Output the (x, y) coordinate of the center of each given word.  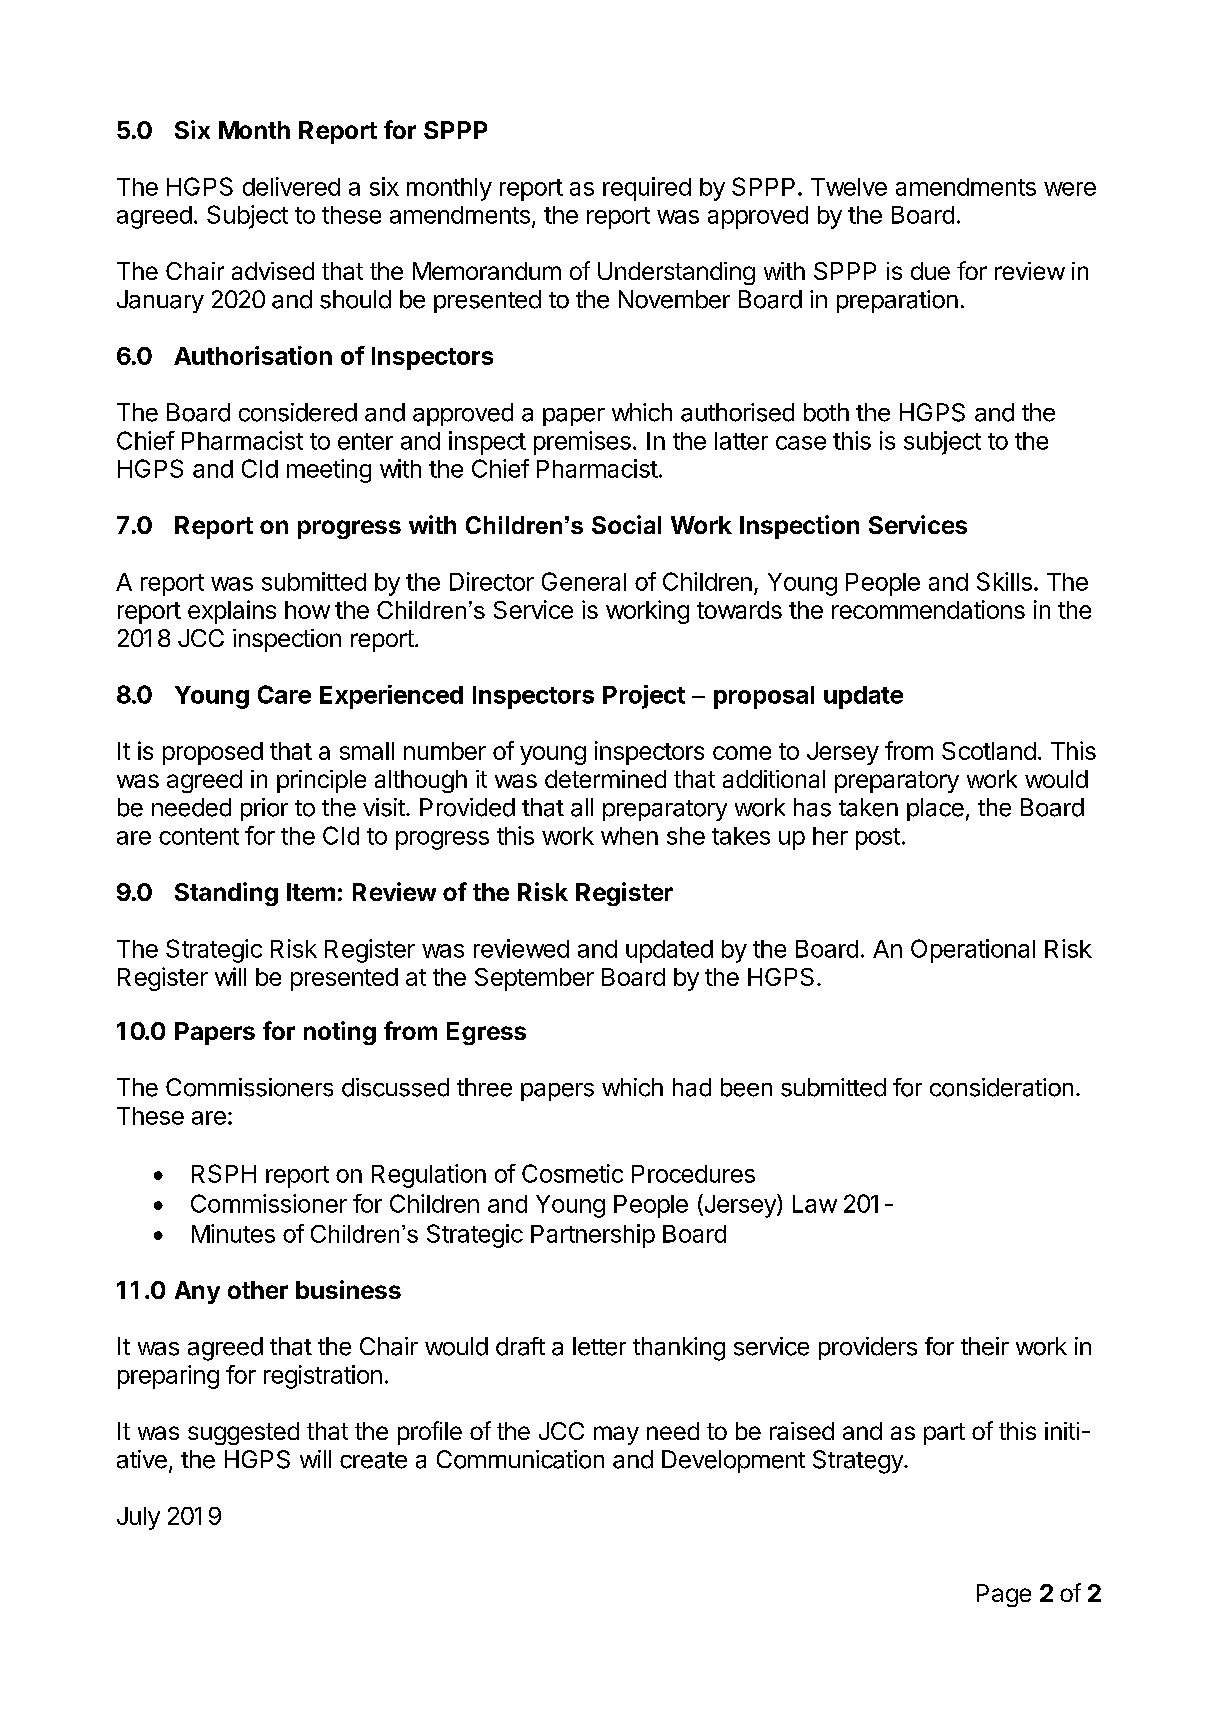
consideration (1001, 1087)
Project (644, 697)
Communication (520, 1459)
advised (273, 271)
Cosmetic (572, 1173)
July (138, 1518)
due (930, 271)
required (647, 189)
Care (284, 694)
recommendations (928, 609)
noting (340, 1033)
